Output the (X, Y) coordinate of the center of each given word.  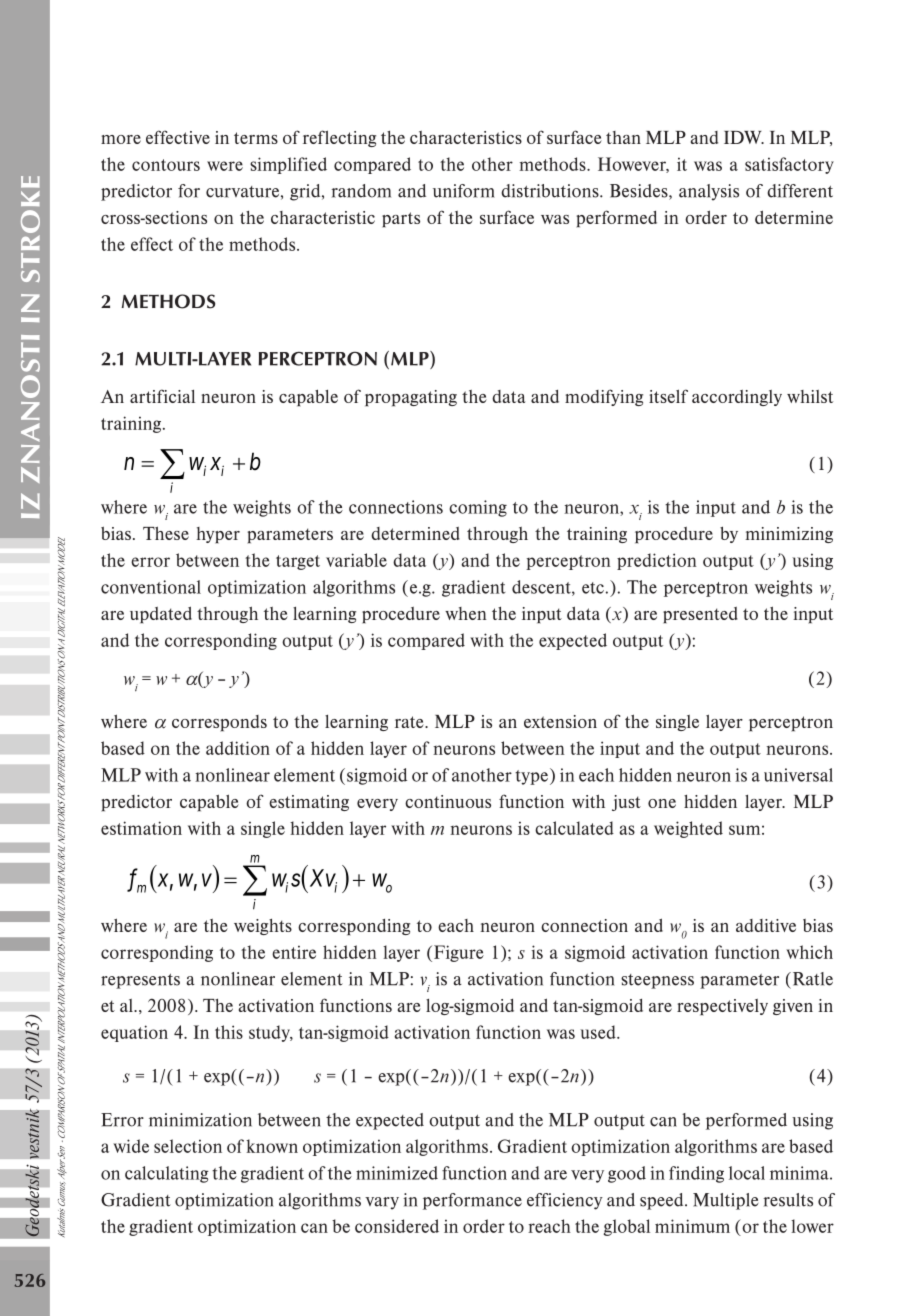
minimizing (789, 535)
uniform (464, 191)
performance (472, 1201)
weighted (688, 829)
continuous (448, 801)
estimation (141, 828)
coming (478, 508)
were (225, 166)
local (747, 1173)
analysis (709, 192)
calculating (167, 1174)
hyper (218, 535)
